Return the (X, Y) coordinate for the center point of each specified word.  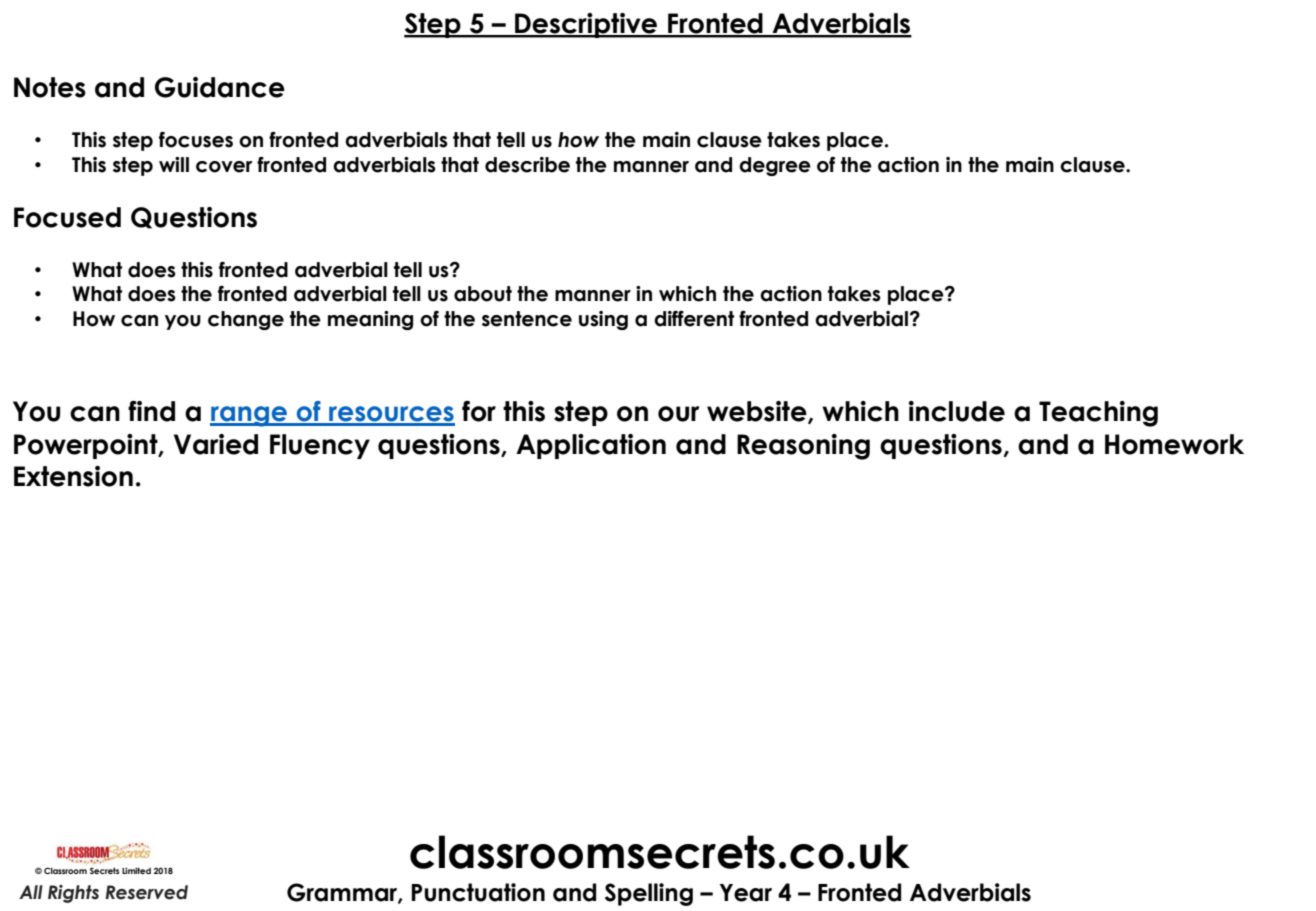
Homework (1174, 444)
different (694, 318)
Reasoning (803, 447)
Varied (216, 444)
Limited (136, 870)
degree (775, 166)
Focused (67, 217)
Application (591, 446)
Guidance (220, 87)
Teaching (1098, 414)
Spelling (649, 894)
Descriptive (586, 25)
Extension (73, 476)
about (483, 294)
